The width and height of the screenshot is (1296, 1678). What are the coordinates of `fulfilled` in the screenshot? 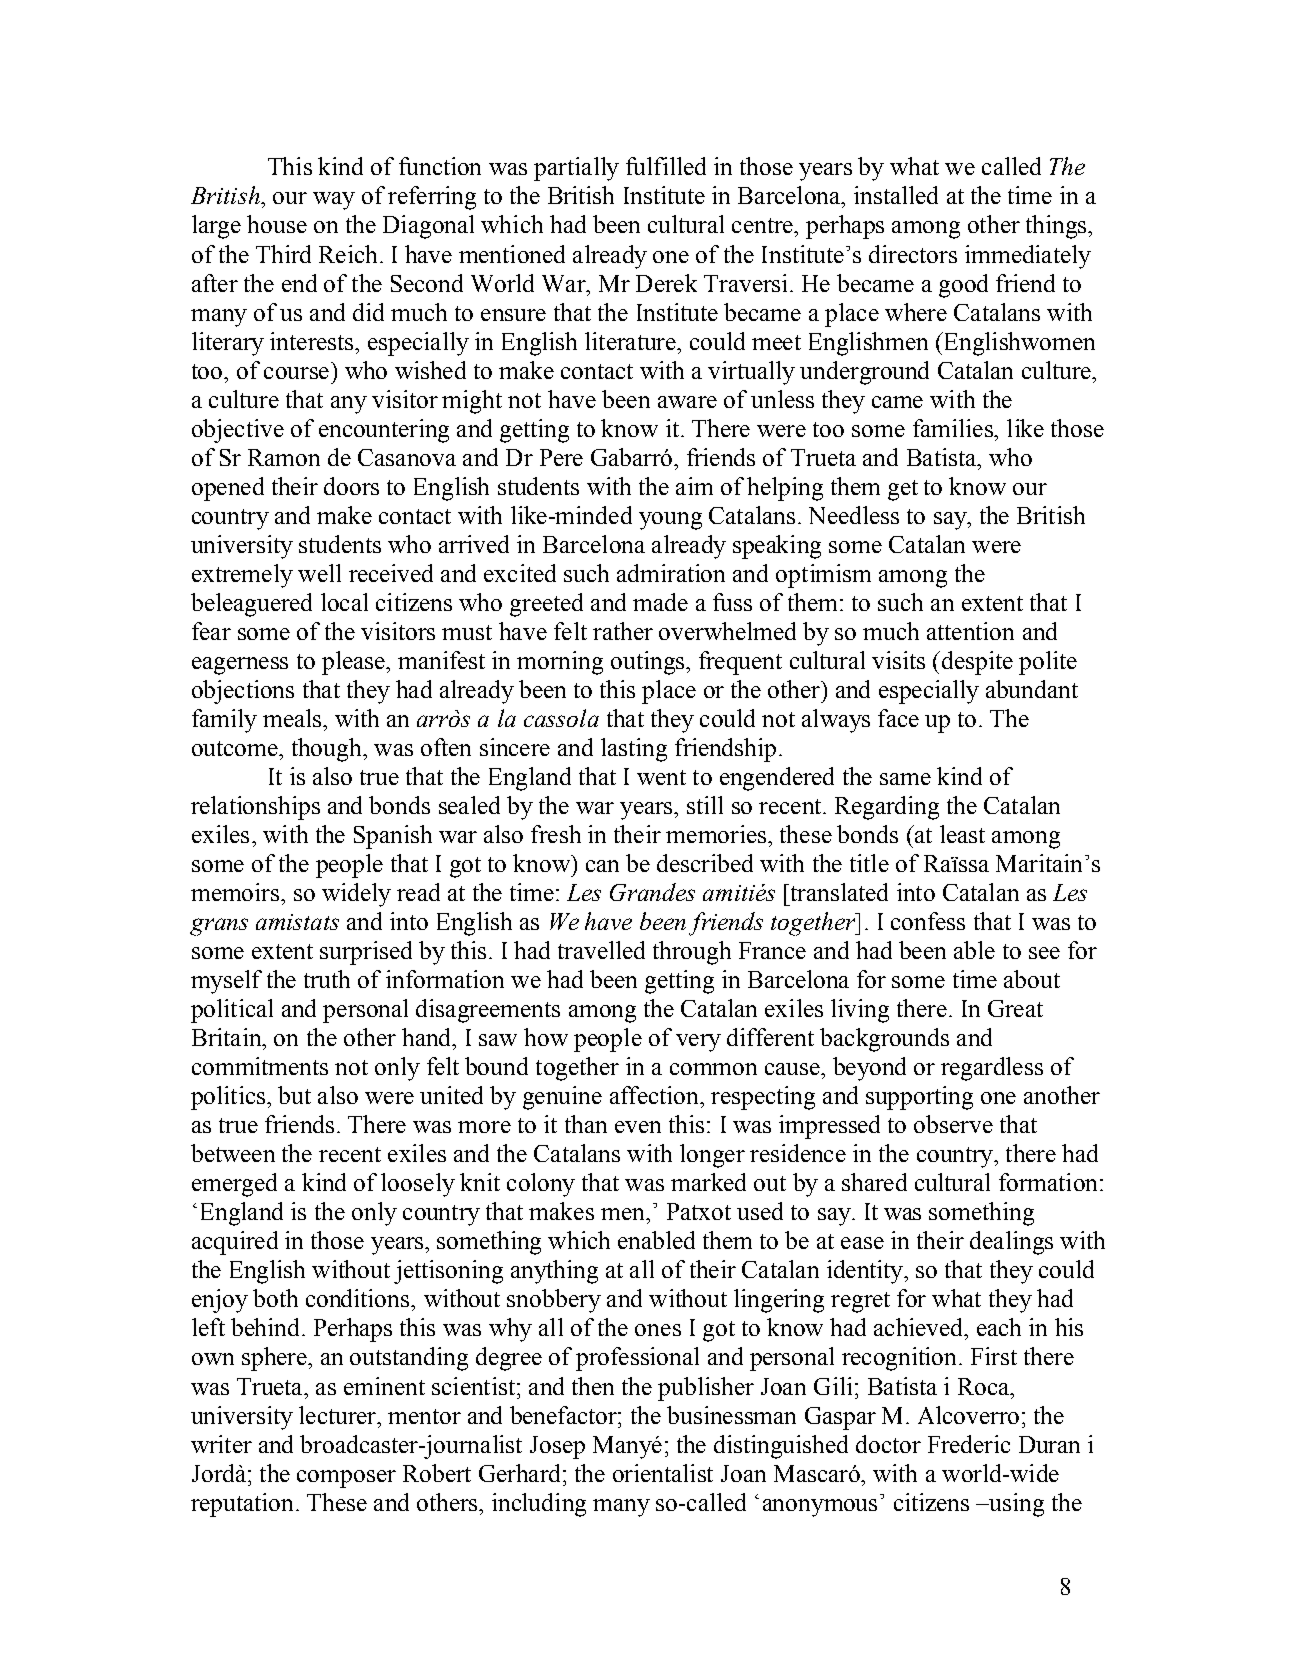 It's located at (666, 166).
